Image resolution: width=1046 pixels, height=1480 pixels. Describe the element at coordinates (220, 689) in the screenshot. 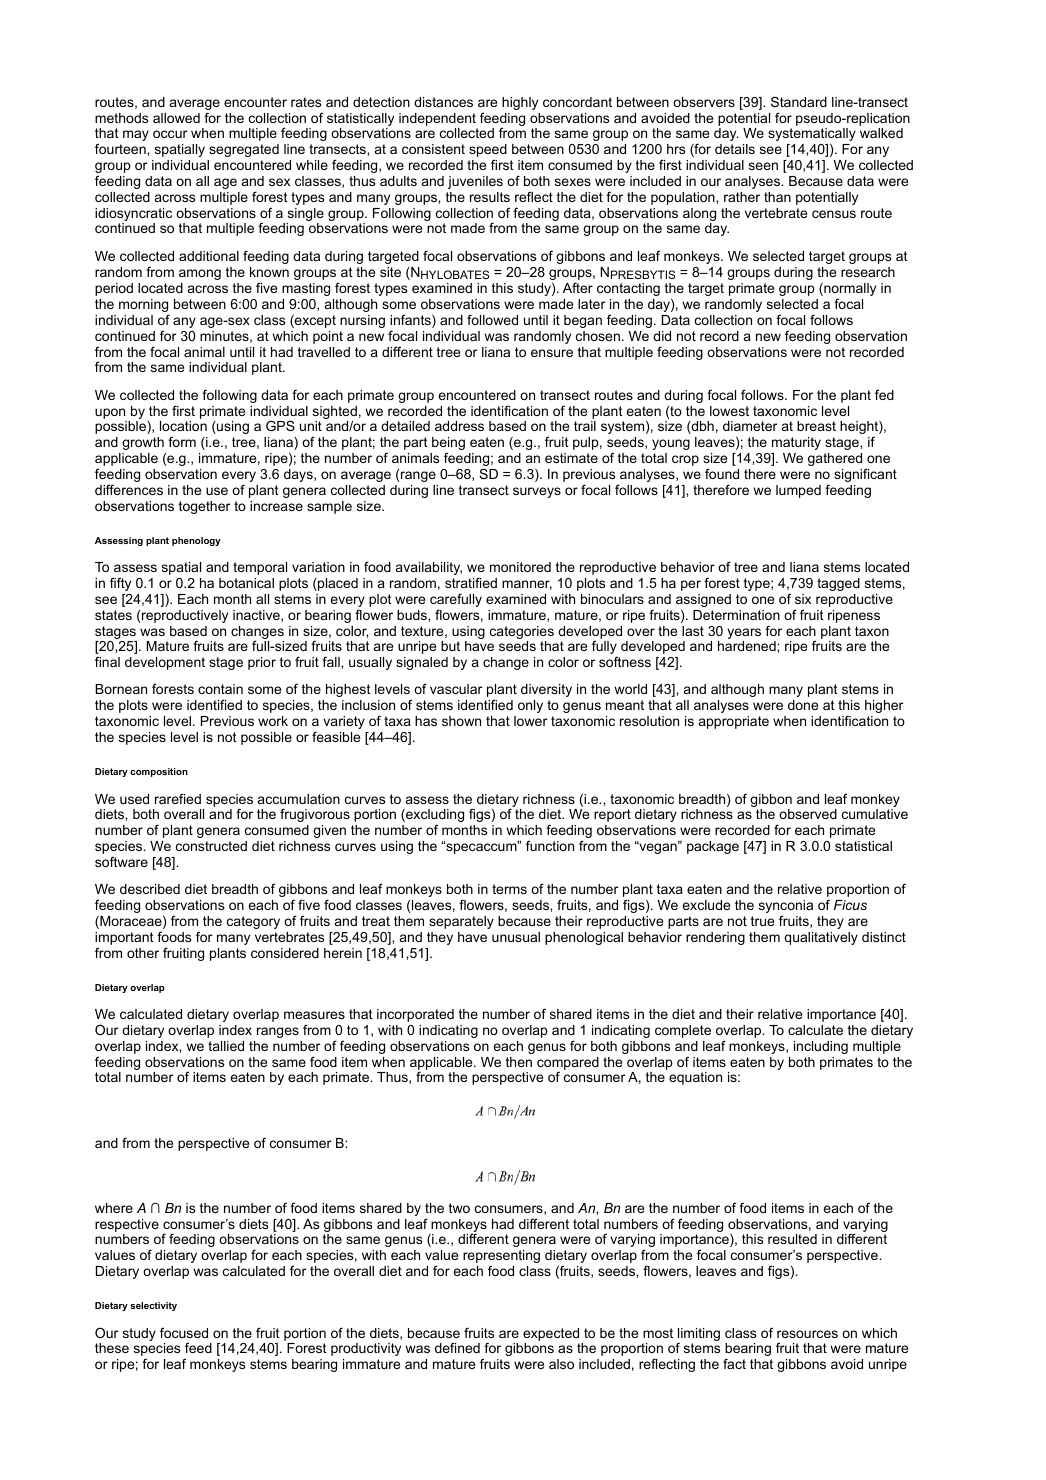

I see `contain` at that location.
